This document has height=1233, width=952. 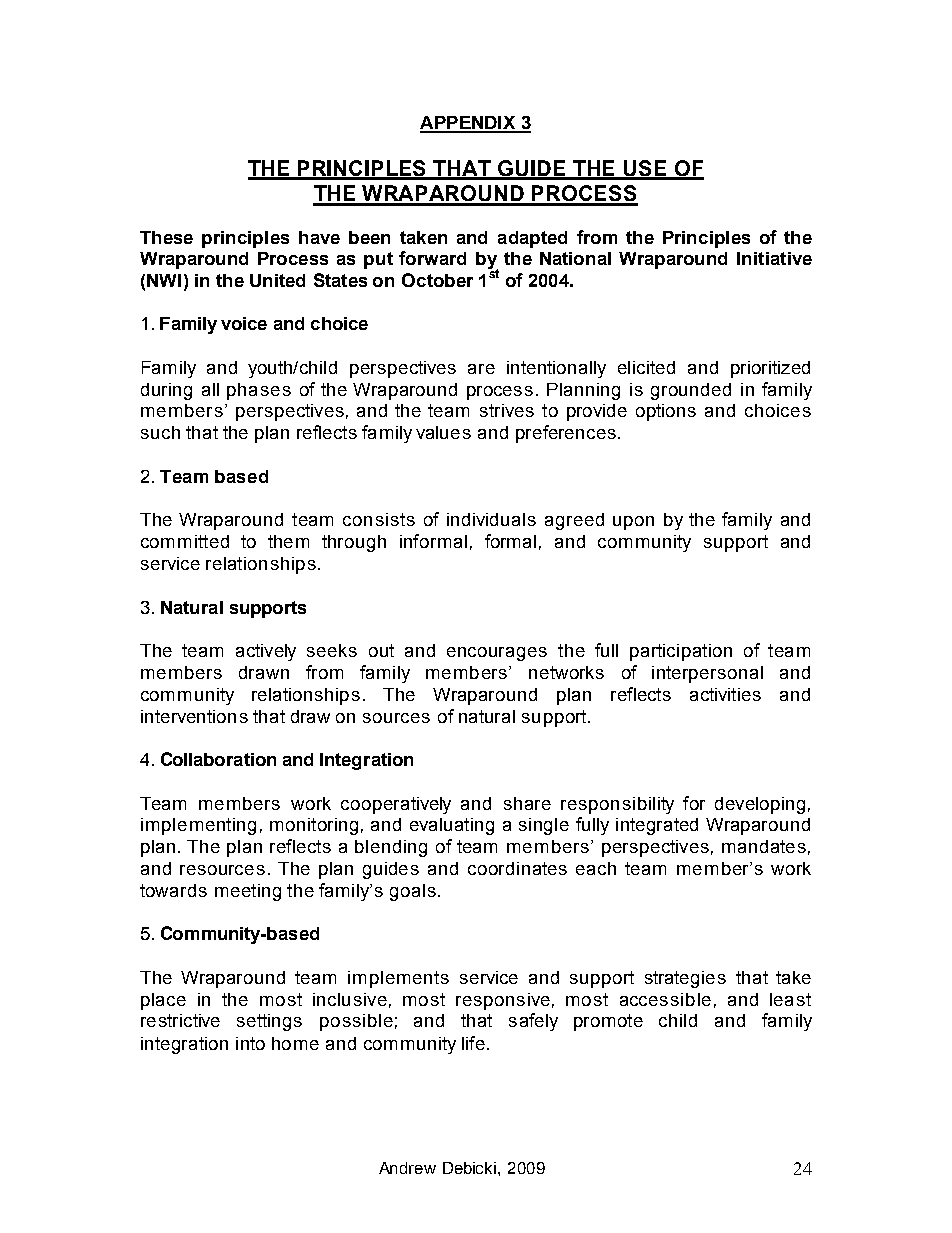 What do you see at coordinates (497, 654) in the document?
I see `encourages` at bounding box center [497, 654].
